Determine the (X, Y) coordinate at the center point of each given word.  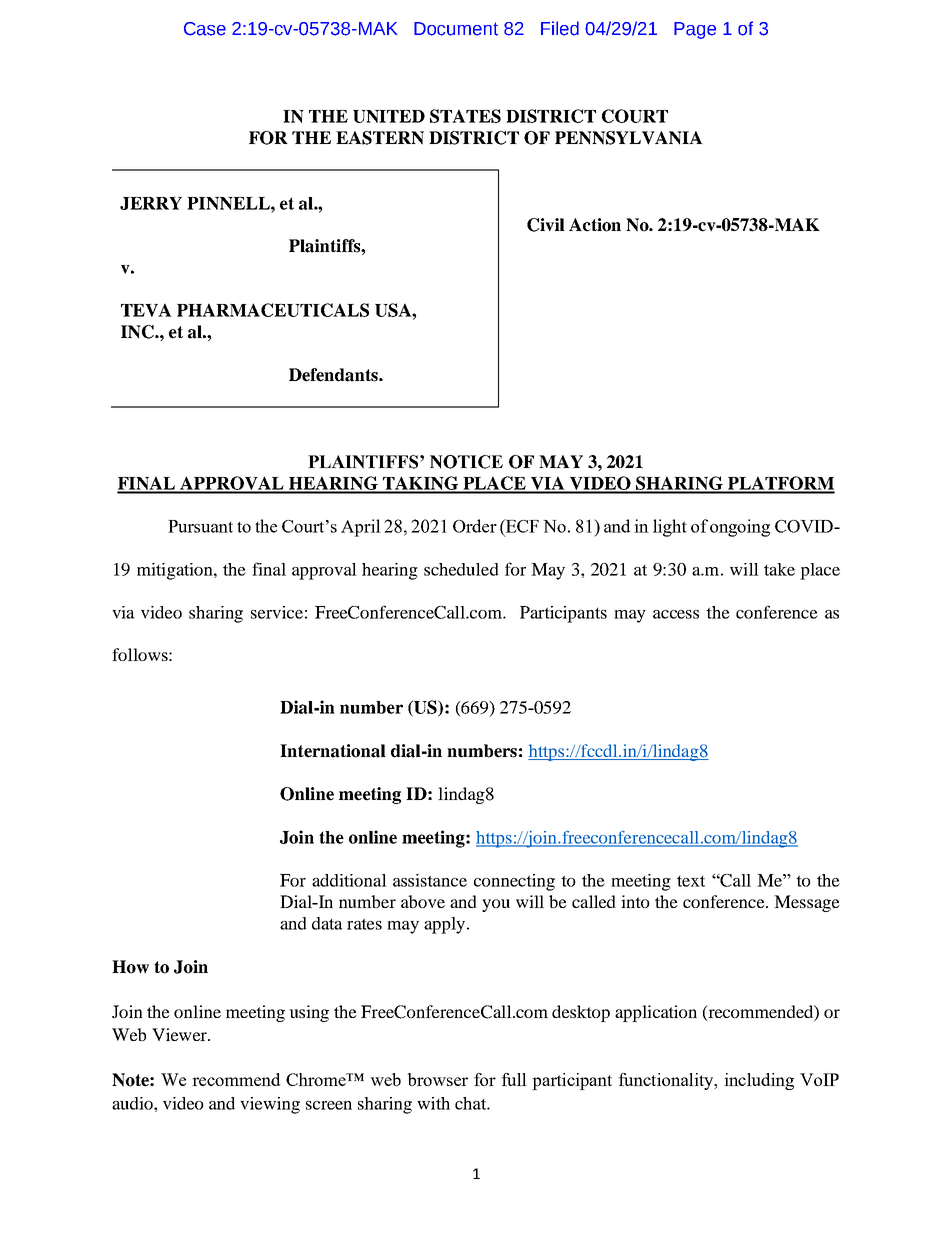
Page (695, 30)
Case (205, 29)
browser (438, 1079)
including (759, 1081)
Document (456, 29)
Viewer (180, 1034)
